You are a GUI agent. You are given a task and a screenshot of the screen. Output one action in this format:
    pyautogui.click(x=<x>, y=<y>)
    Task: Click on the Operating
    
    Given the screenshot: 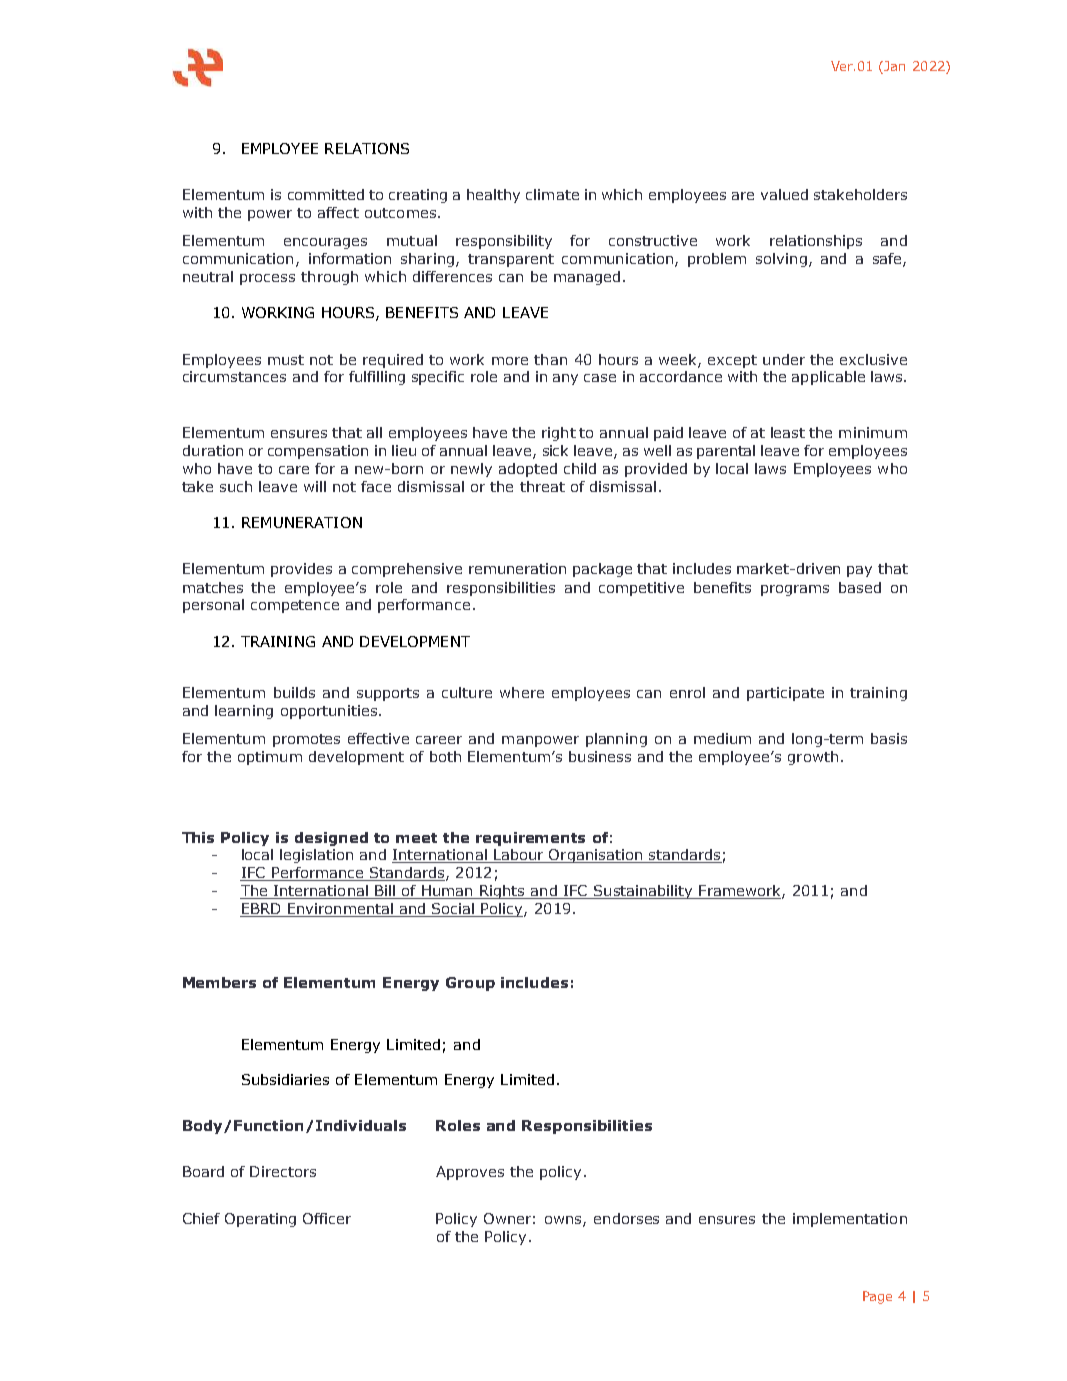 What is the action you would take?
    pyautogui.click(x=260, y=1220)
